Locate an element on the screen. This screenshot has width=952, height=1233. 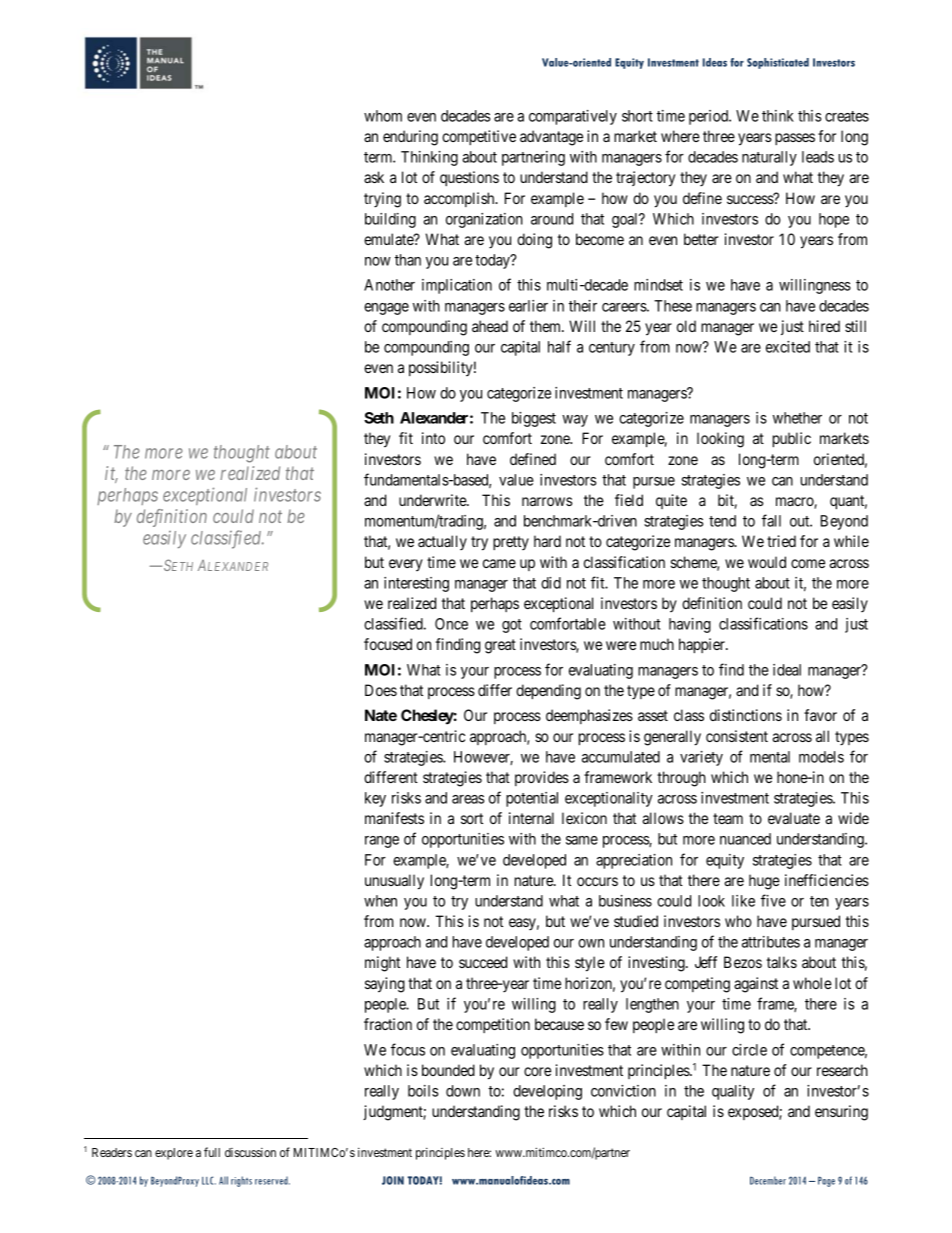
when is located at coordinates (380, 901).
